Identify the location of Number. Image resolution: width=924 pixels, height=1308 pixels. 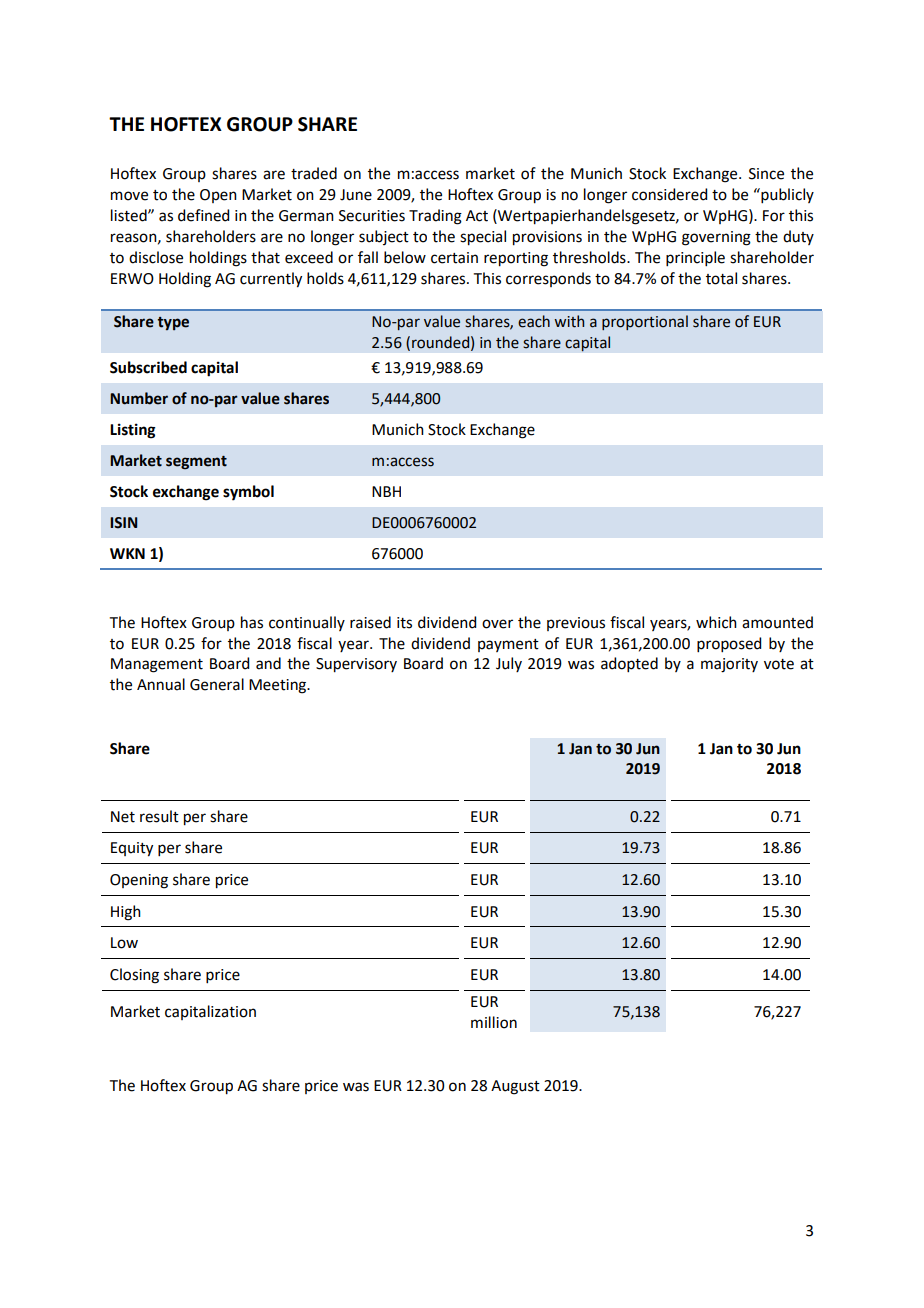
(139, 398).
